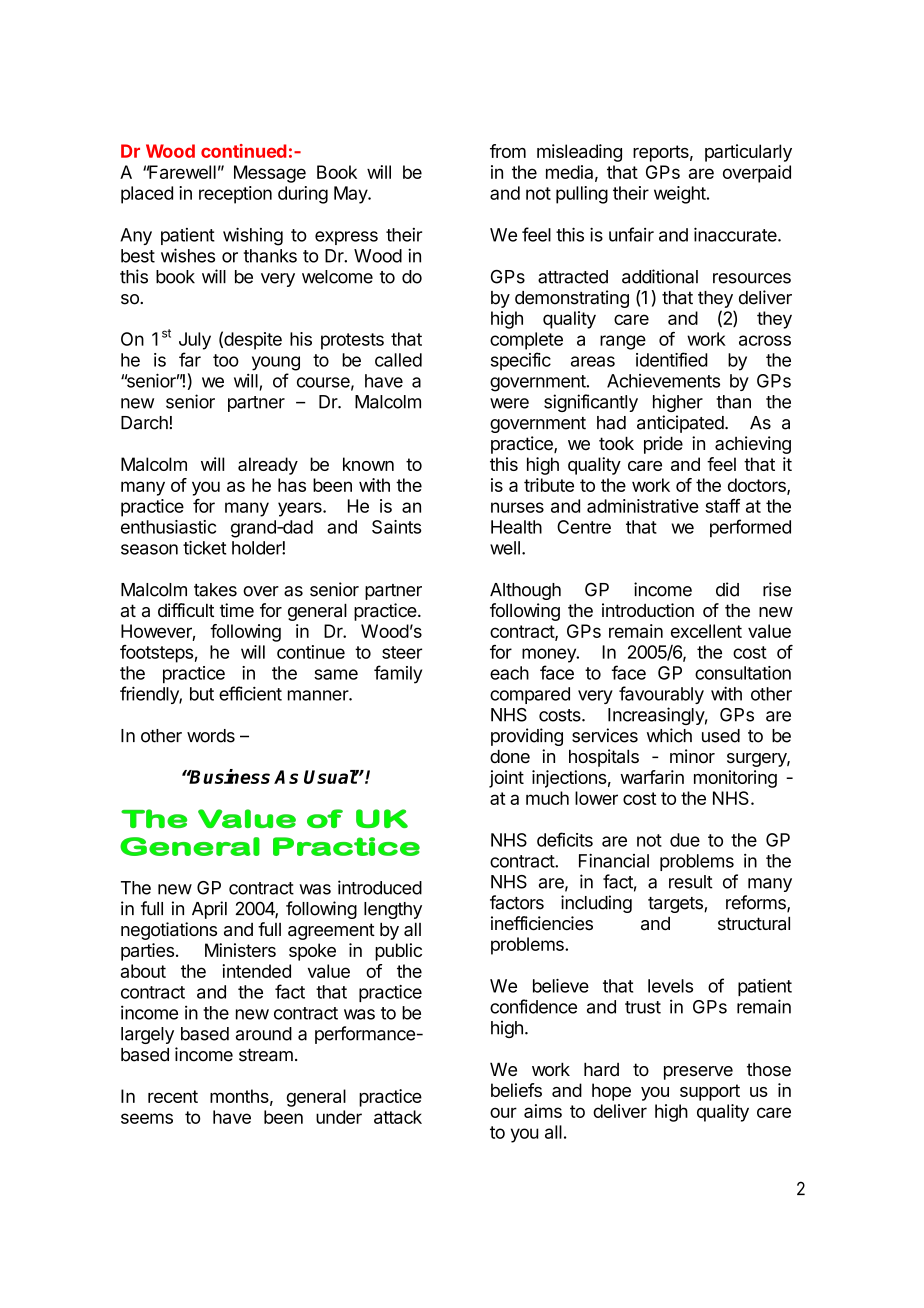 This screenshot has height=1308, width=924. Describe the element at coordinates (506, 779) in the screenshot. I see `joint` at that location.
